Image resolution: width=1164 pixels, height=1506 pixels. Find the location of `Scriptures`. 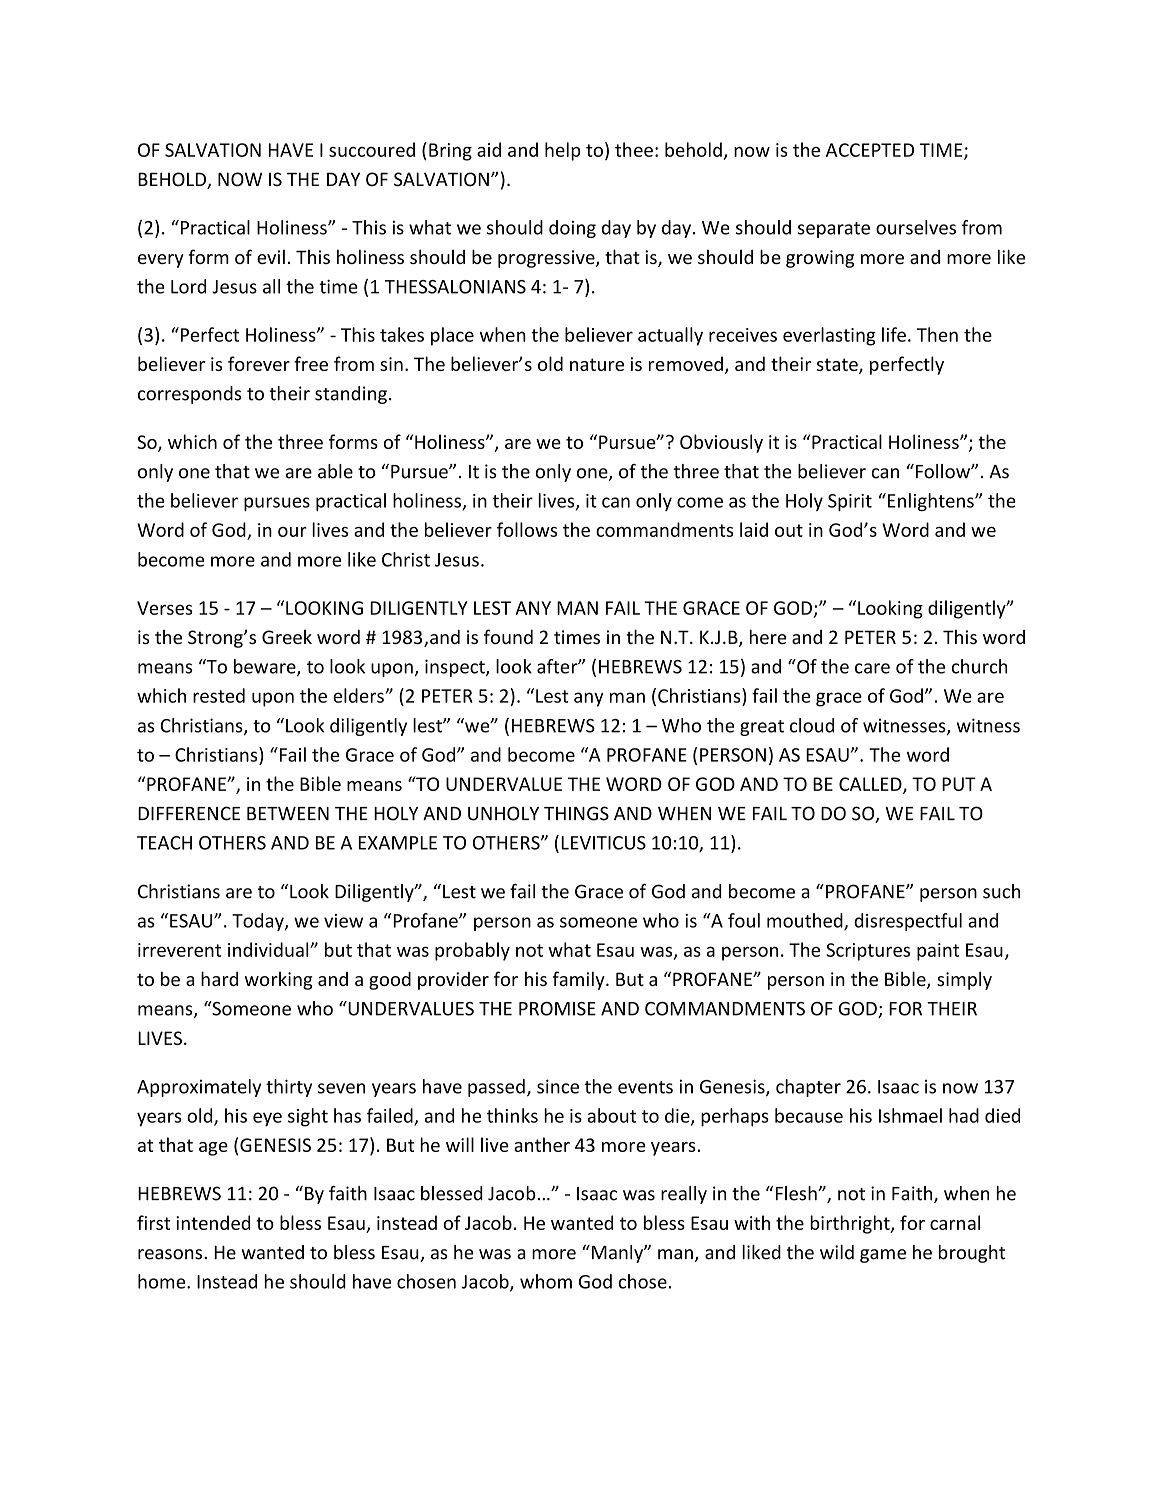

Scriptures is located at coordinates (868, 952).
